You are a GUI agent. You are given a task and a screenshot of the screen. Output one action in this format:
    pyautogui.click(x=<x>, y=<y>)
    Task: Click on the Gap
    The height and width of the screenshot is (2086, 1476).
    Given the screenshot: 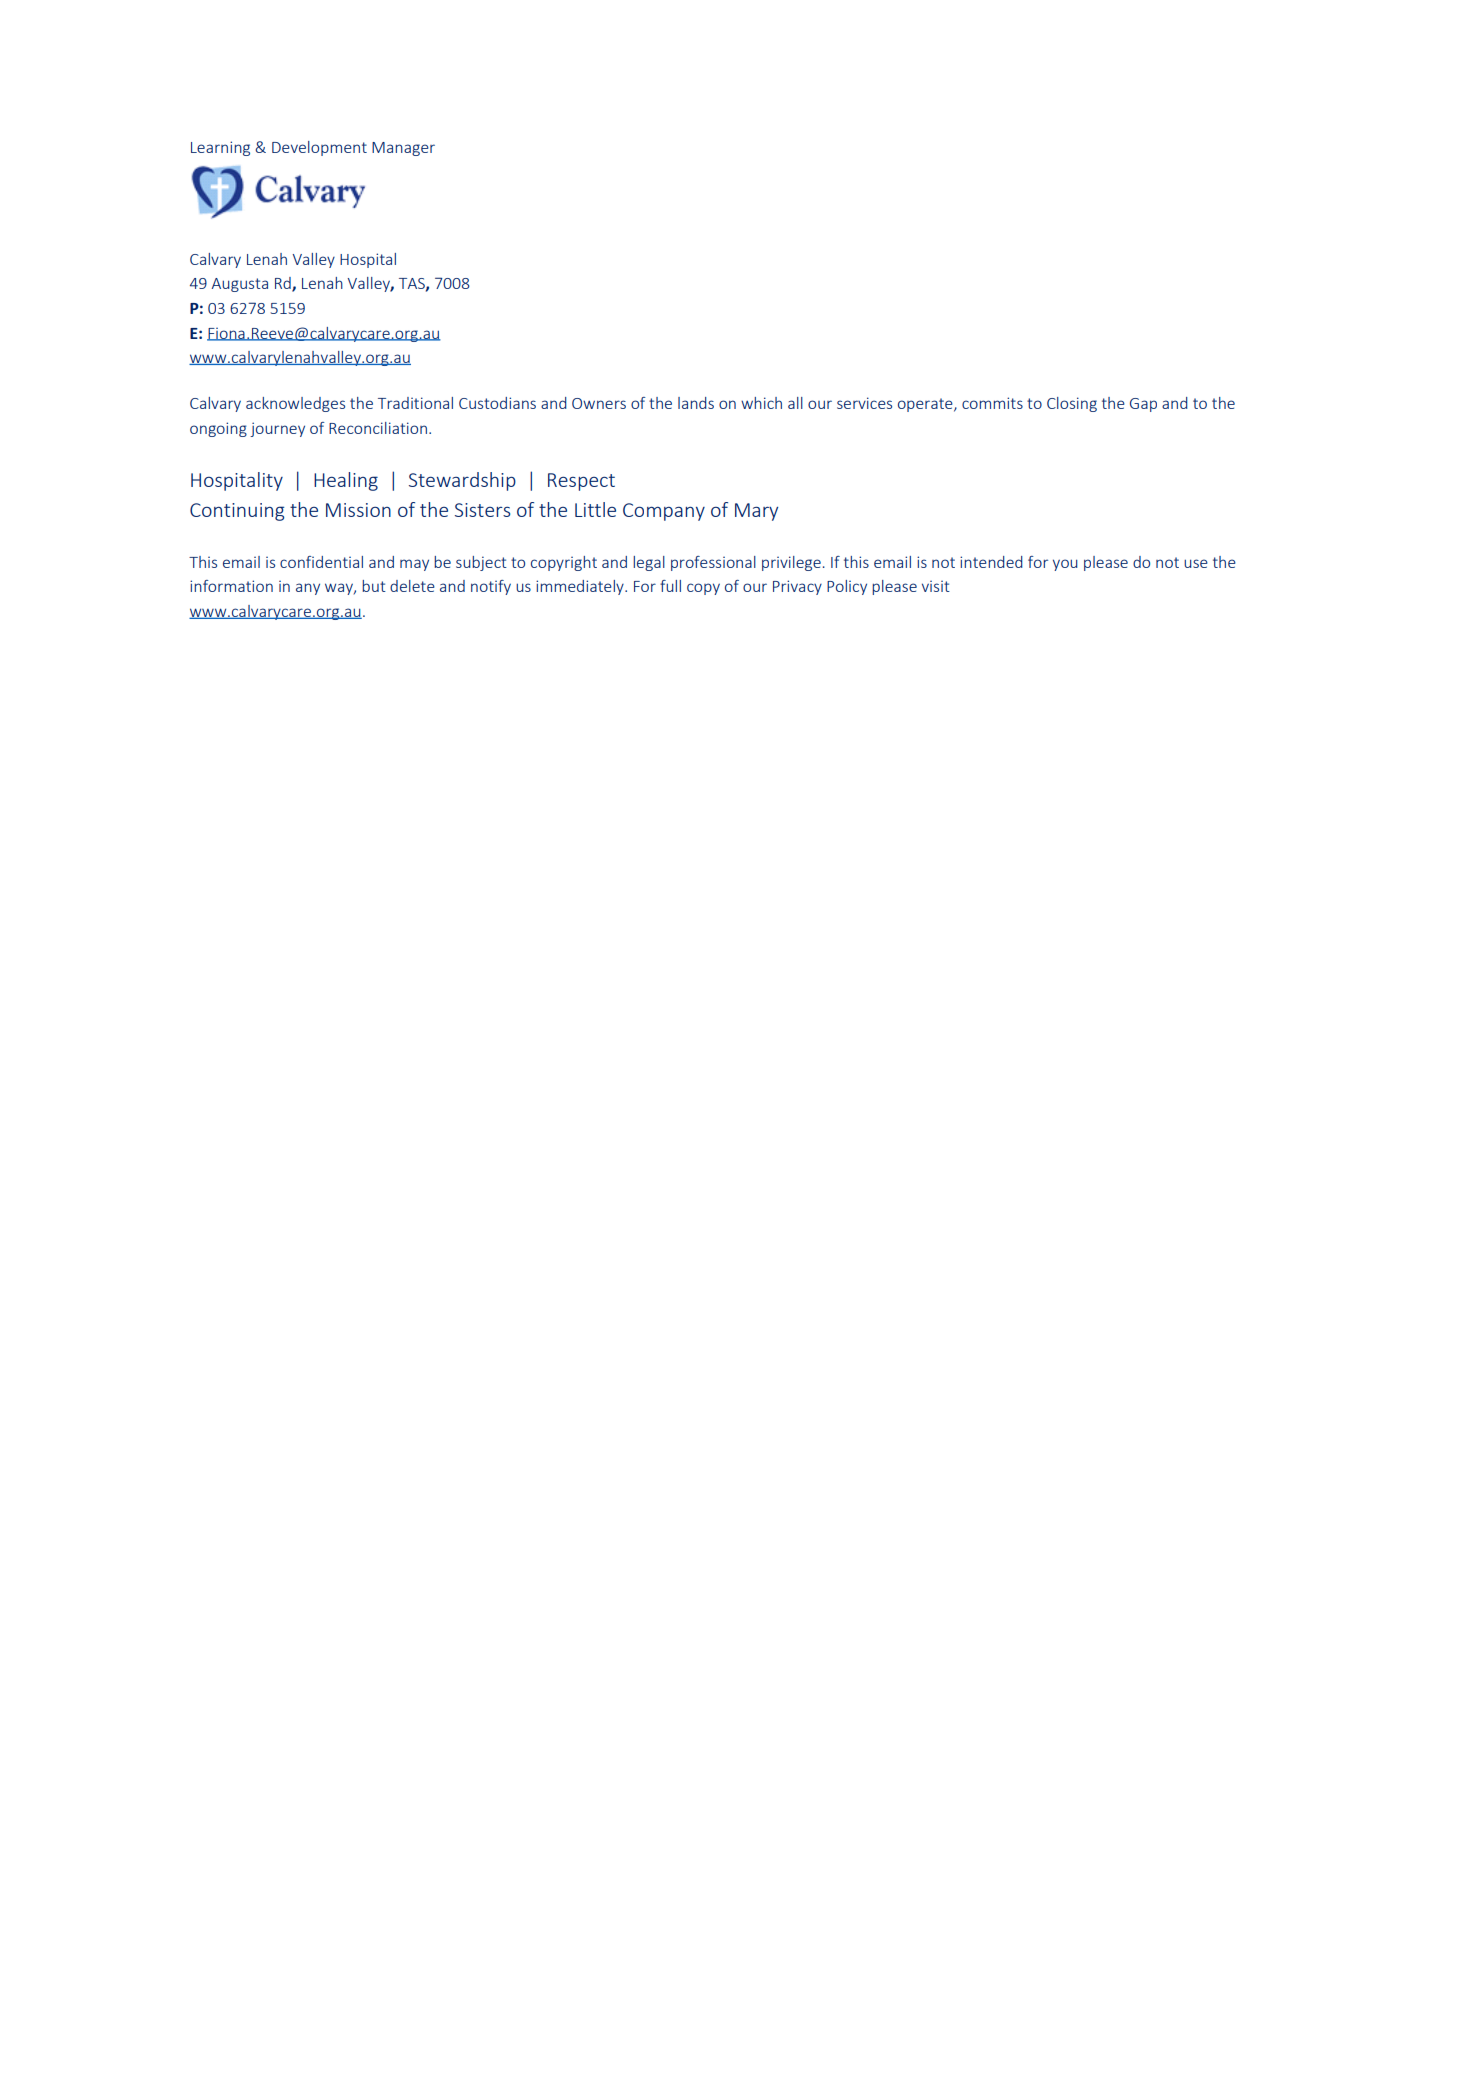 What is the action you would take?
    pyautogui.click(x=1143, y=405)
